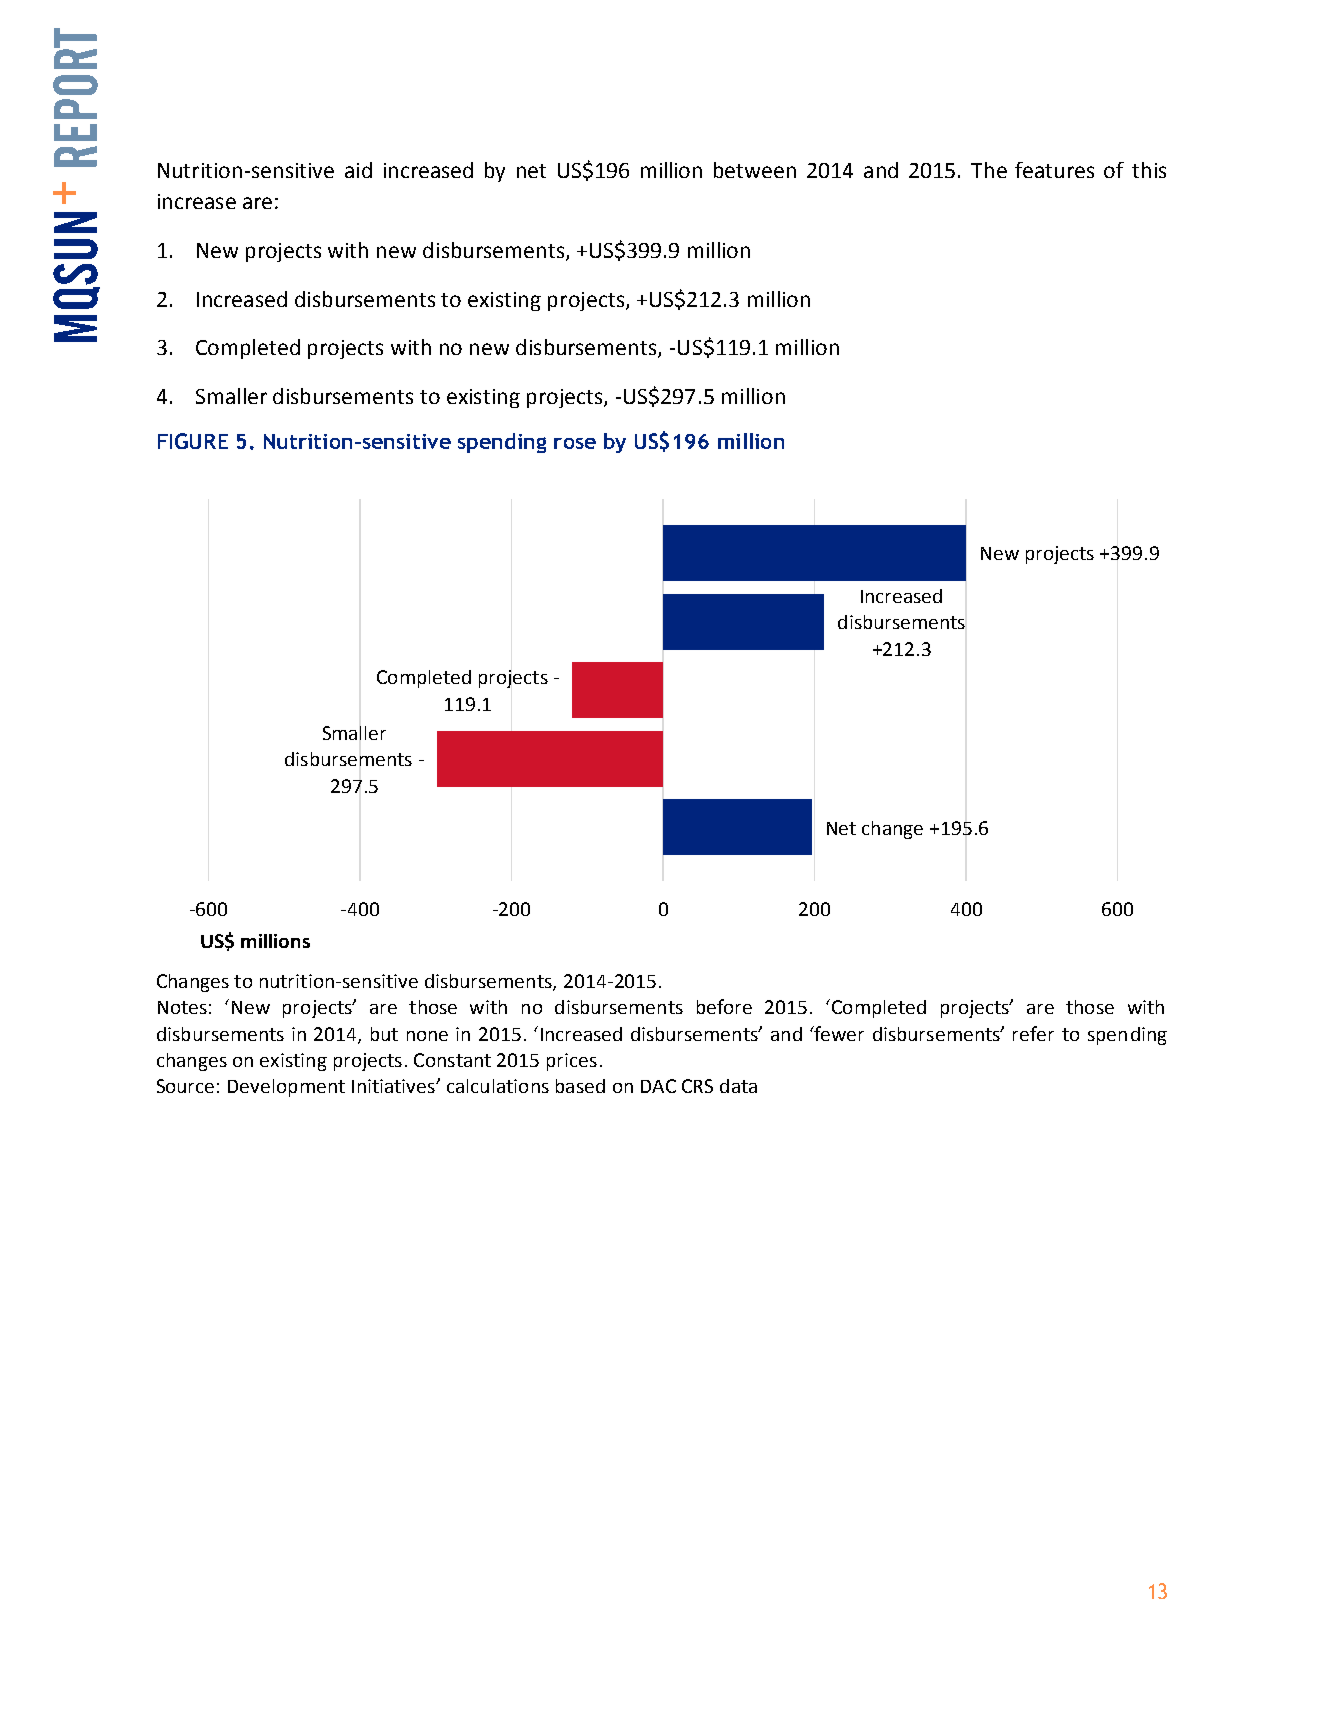 The width and height of the screenshot is (1323, 1712). I want to click on The, so click(989, 170).
